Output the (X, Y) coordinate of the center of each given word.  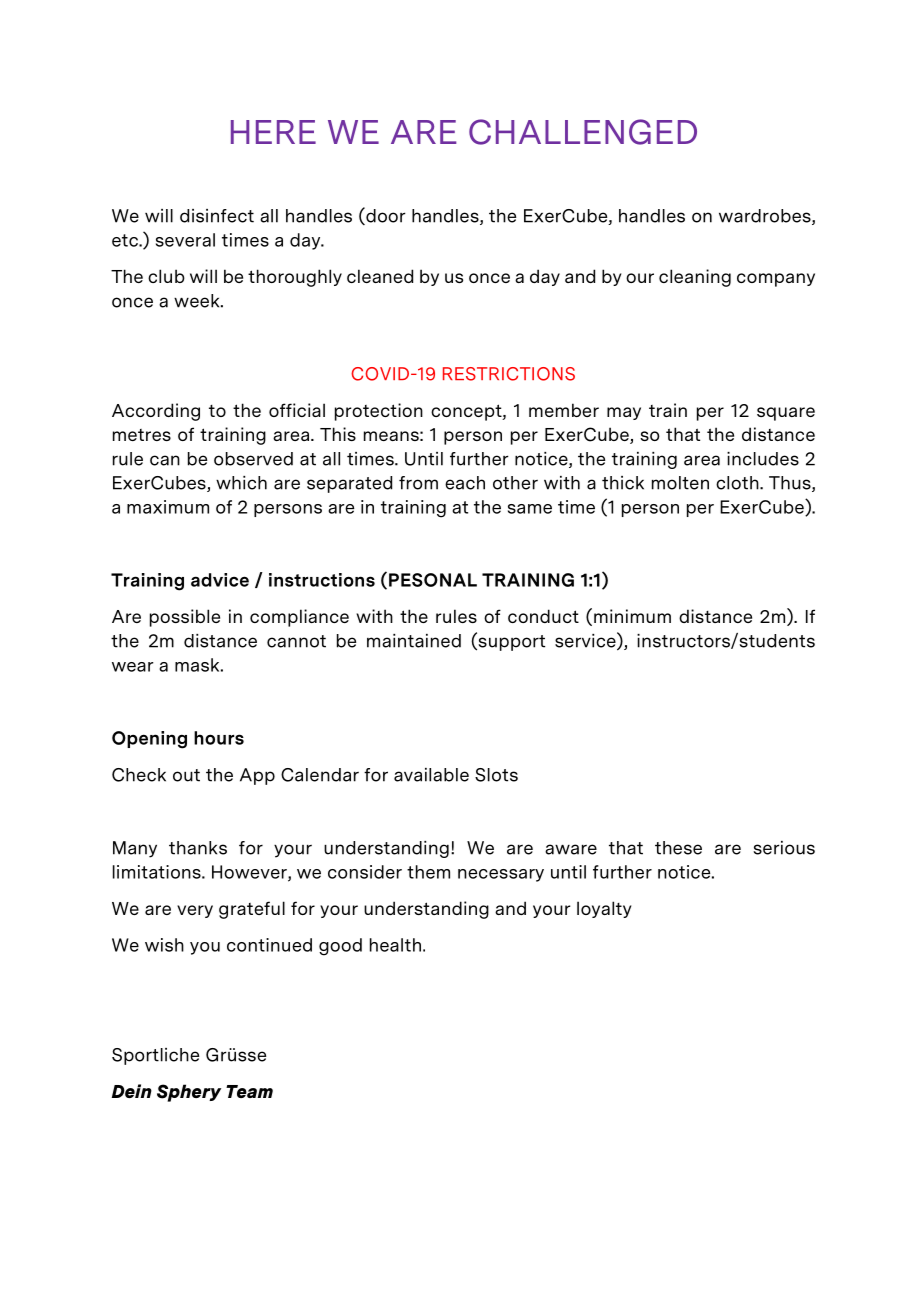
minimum (632, 616)
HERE (273, 132)
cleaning (695, 278)
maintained (414, 641)
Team (249, 1091)
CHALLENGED (583, 132)
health (395, 945)
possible (185, 618)
